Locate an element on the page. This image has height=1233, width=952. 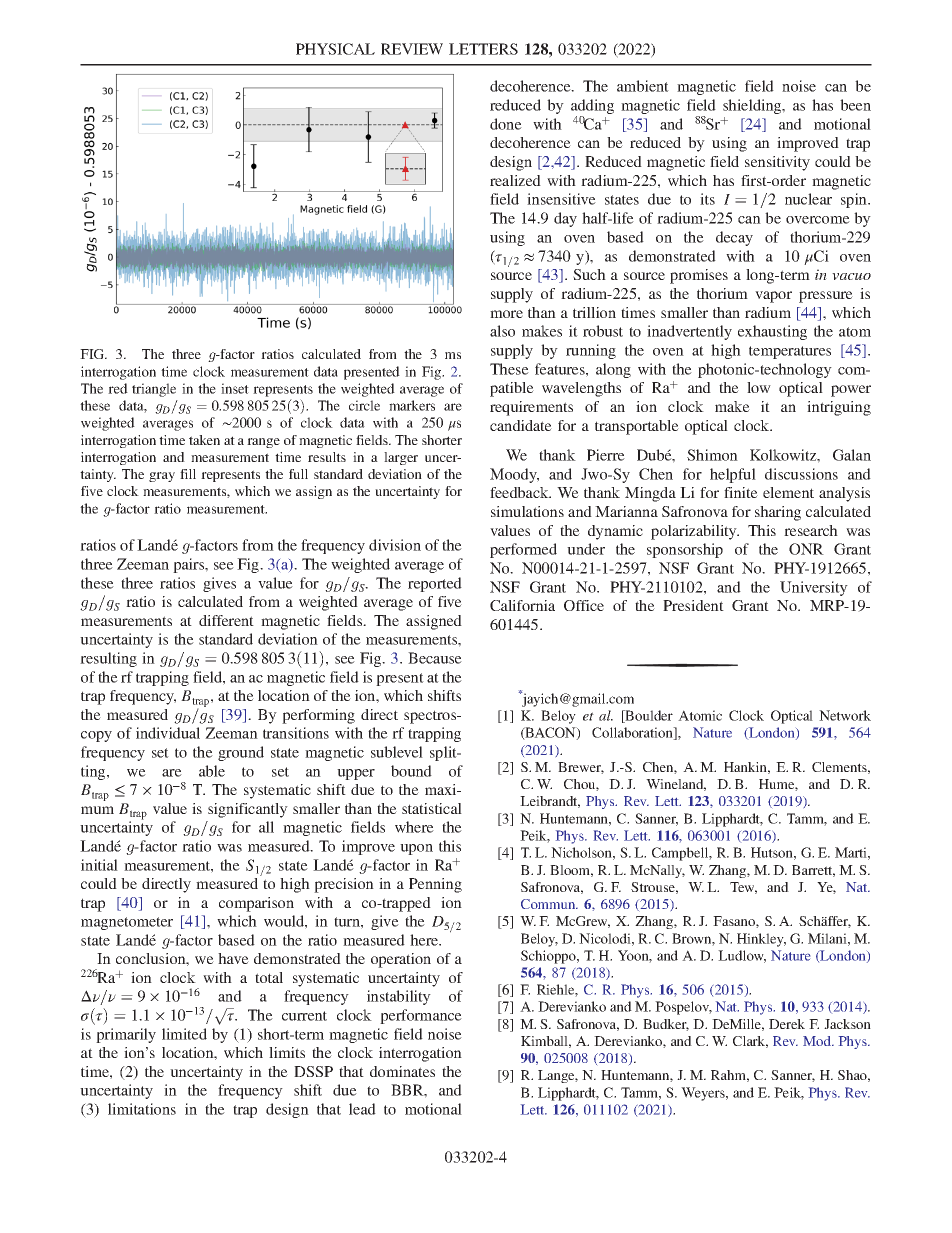
University is located at coordinates (814, 588).
